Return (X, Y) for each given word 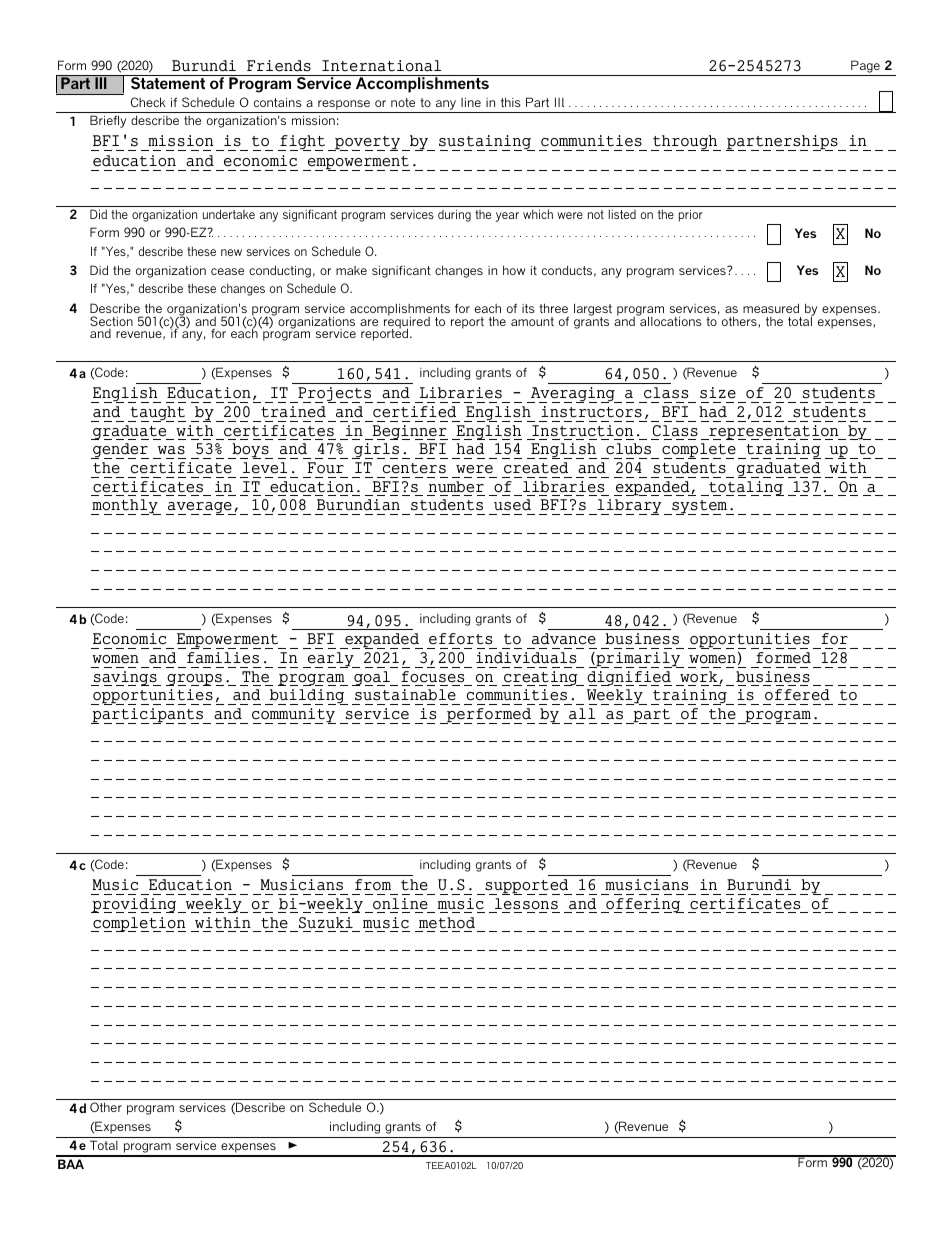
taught (157, 414)
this (511, 102)
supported (527, 887)
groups (195, 680)
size (718, 393)
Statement (167, 82)
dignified (629, 678)
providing (135, 905)
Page (865, 66)
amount (532, 321)
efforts (460, 639)
